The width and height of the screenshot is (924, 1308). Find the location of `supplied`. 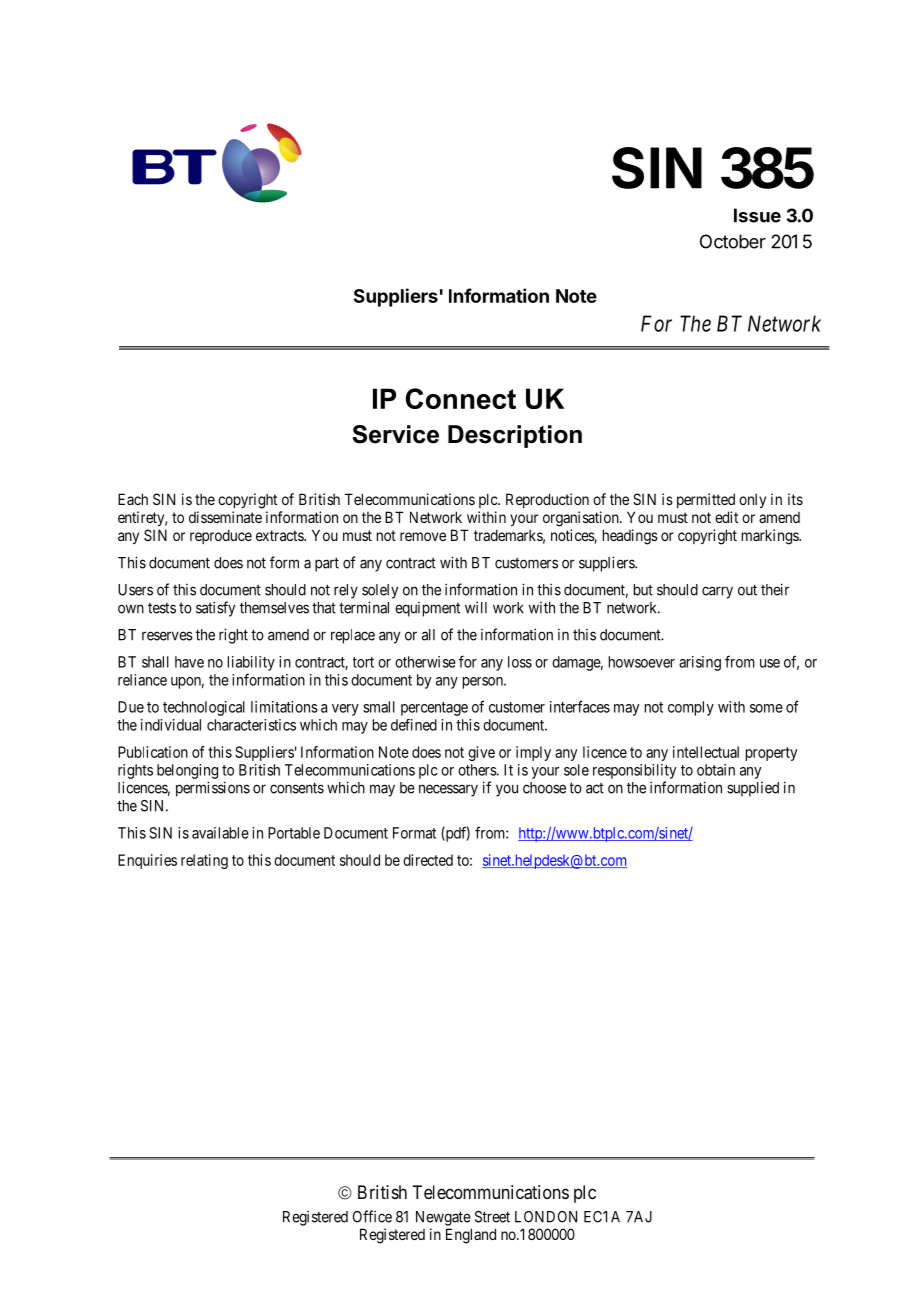

supplied is located at coordinates (753, 789).
